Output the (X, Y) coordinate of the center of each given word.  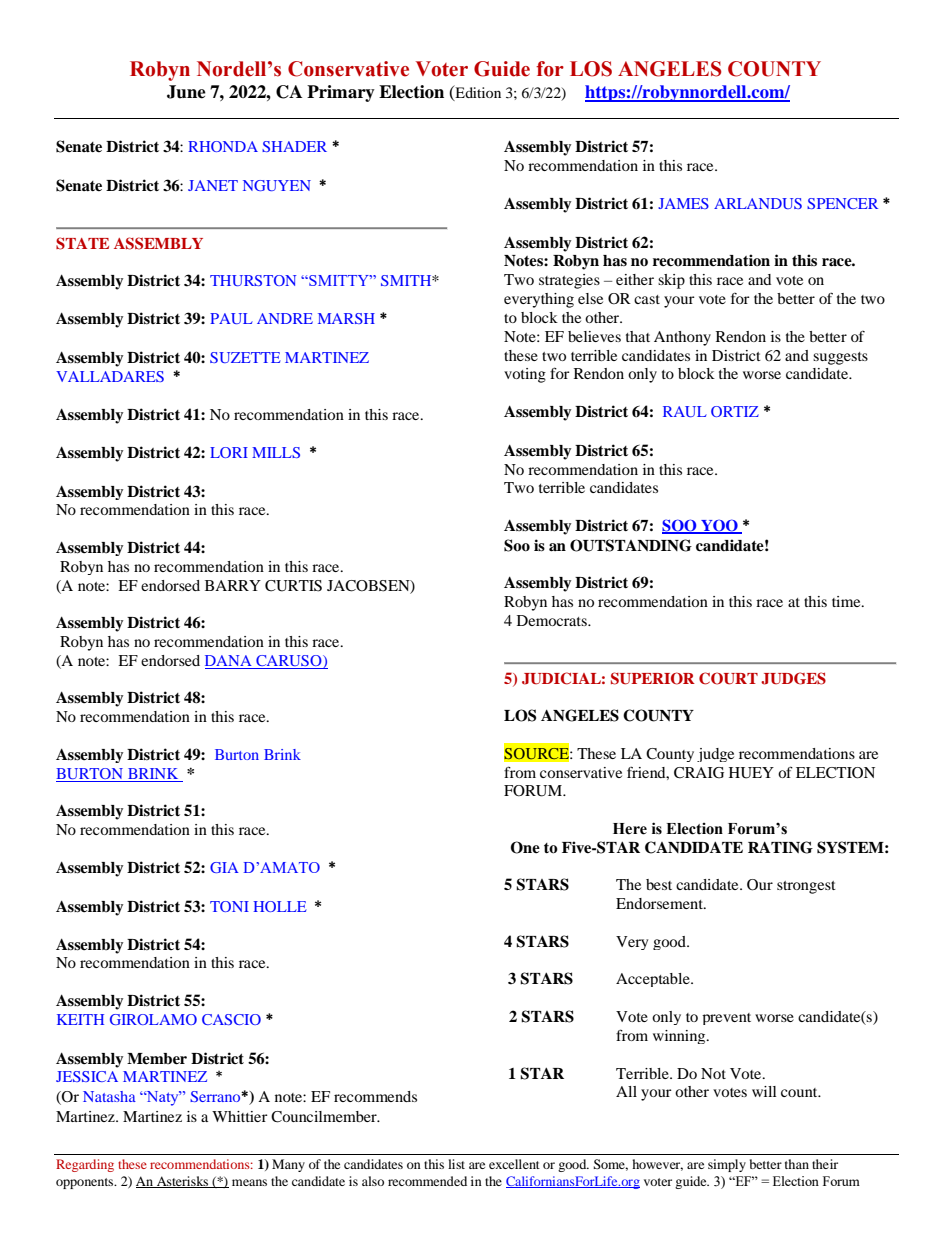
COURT (728, 678)
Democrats (553, 620)
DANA (229, 662)
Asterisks (183, 1182)
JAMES (683, 203)
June (186, 92)
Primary (341, 93)
